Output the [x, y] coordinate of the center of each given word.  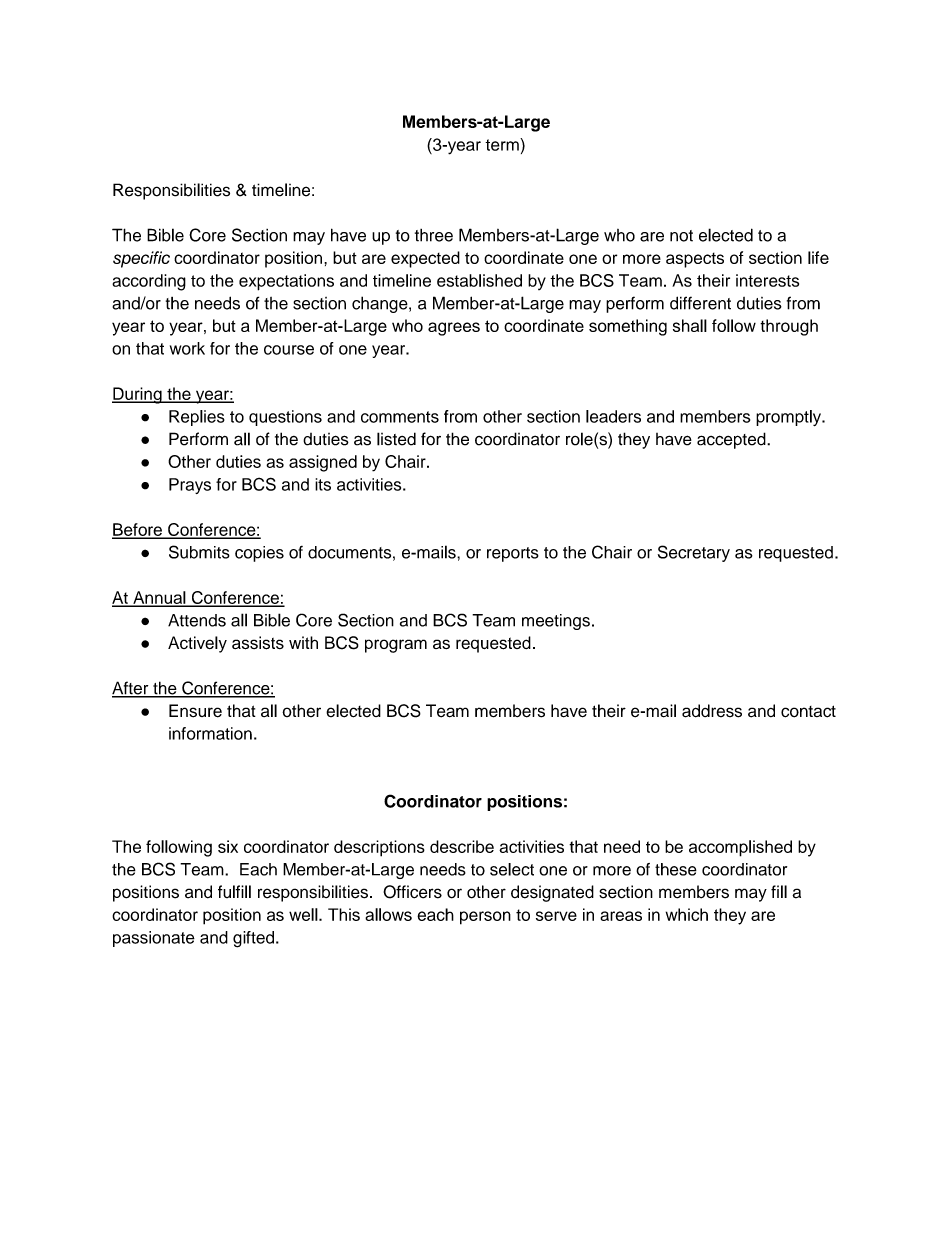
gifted [253, 939]
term [503, 144]
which [687, 914]
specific [141, 259]
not [681, 236]
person [485, 918]
